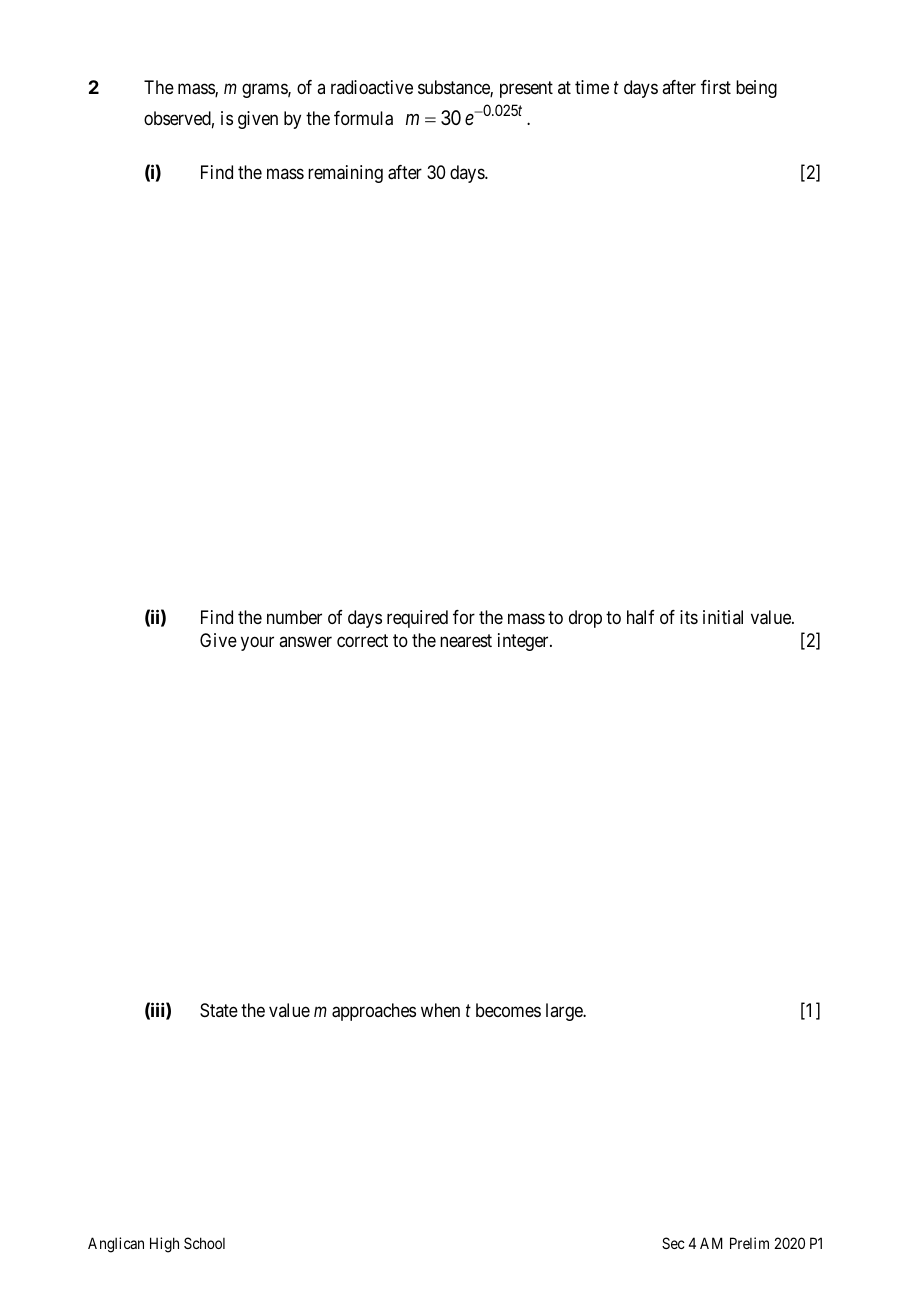 This screenshot has height=1308, width=924. Describe the element at coordinates (417, 619) in the screenshot. I see `required` at that location.
